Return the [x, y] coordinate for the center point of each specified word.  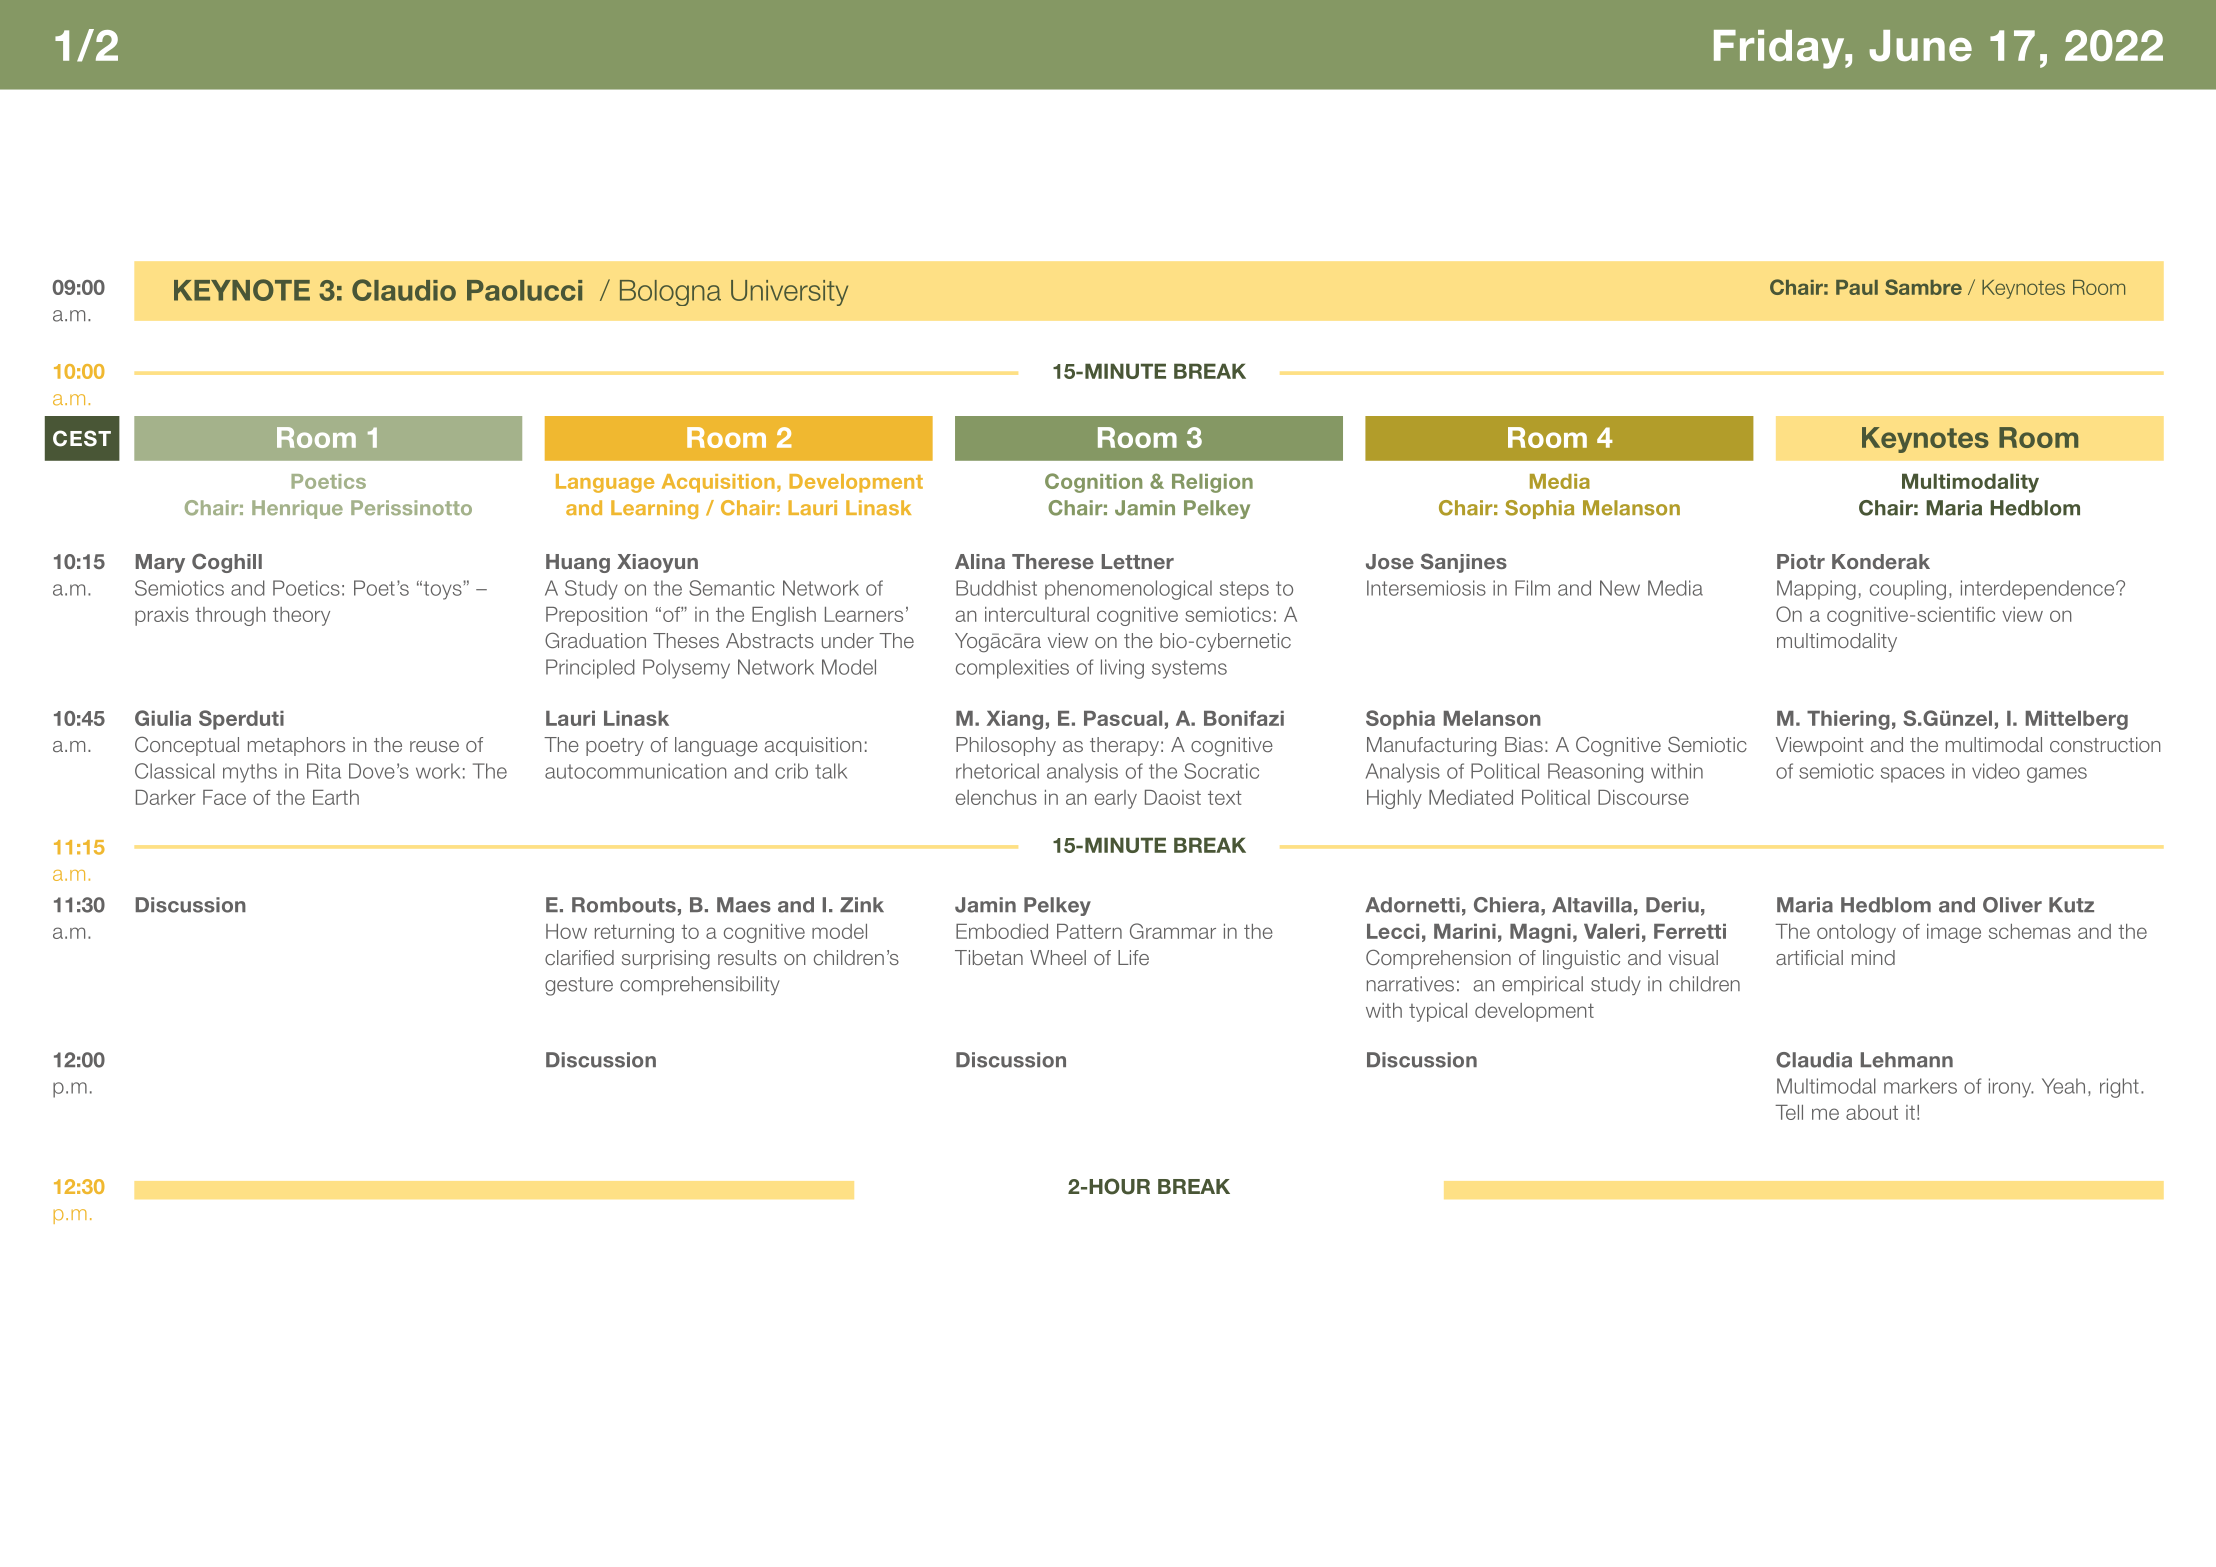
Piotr [1801, 561]
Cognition [1093, 483]
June [1920, 46]
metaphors [296, 746]
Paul [1857, 287]
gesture [579, 986]
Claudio [404, 290]
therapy [1124, 746]
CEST [82, 438]
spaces [1913, 775]
